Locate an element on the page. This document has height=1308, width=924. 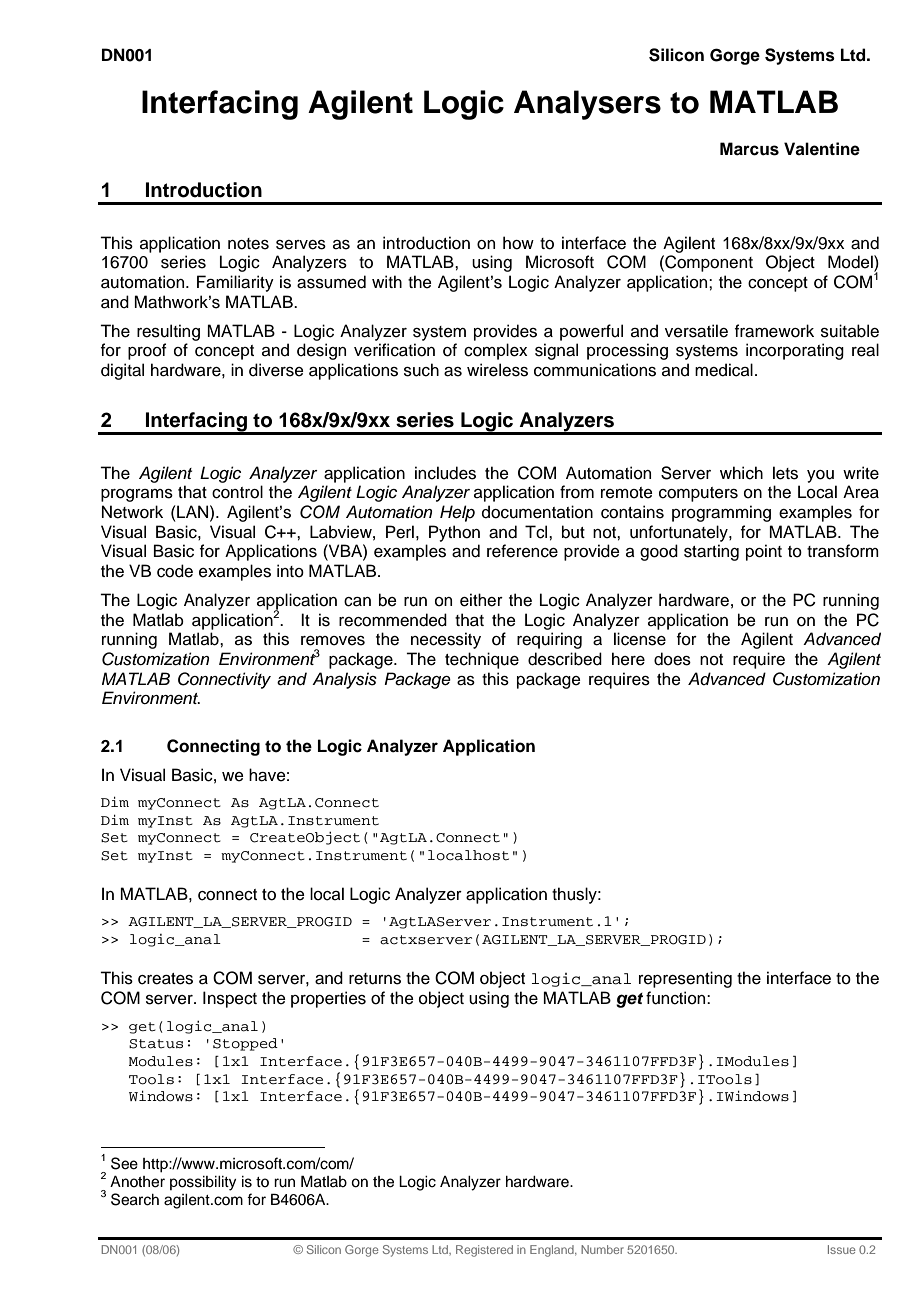
technique is located at coordinates (482, 660).
